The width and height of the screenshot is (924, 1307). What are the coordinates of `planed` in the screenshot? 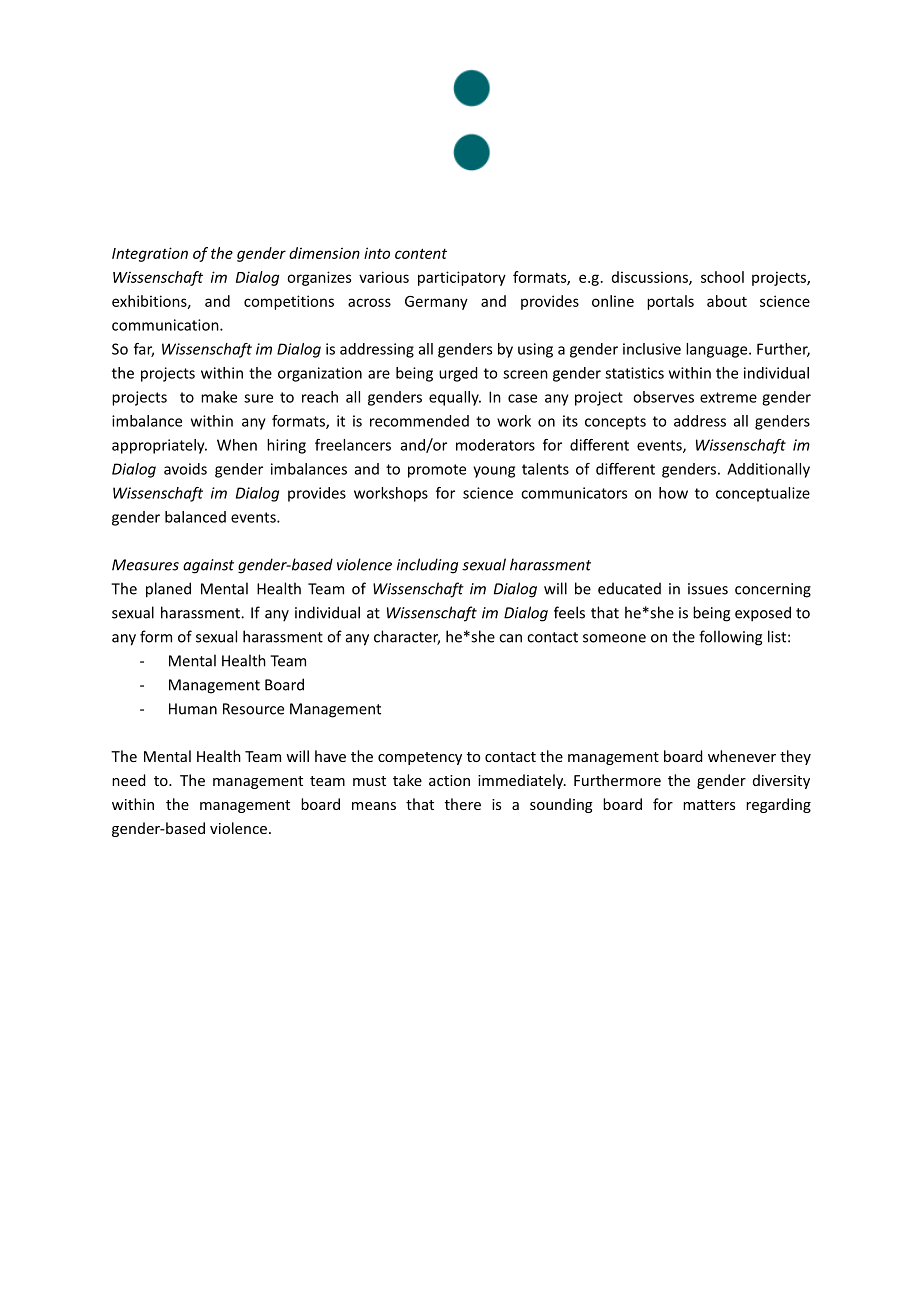 It's located at (168, 590).
